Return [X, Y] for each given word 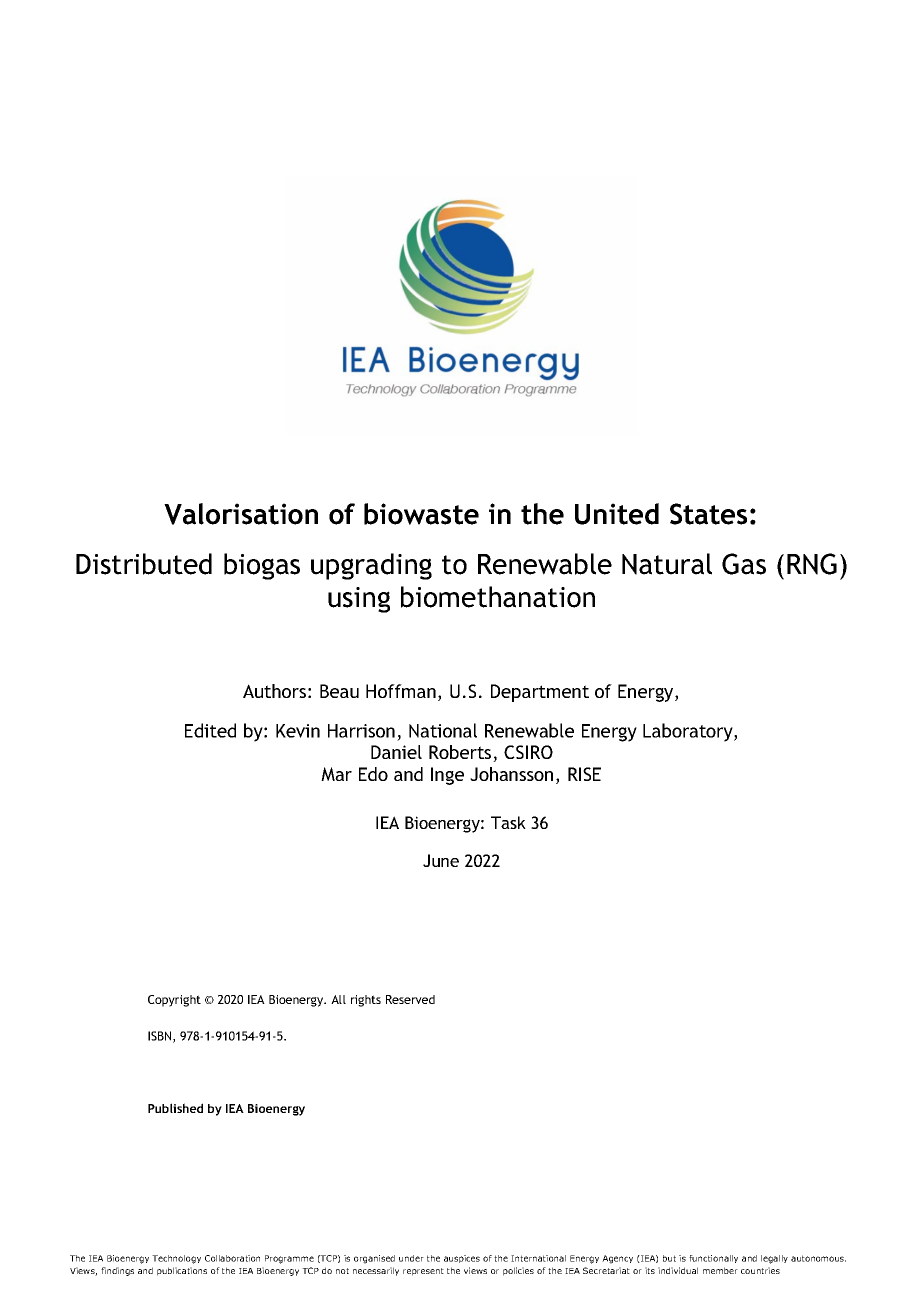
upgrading [371, 566]
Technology [176, 1259]
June [441, 860]
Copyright [174, 1001]
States [708, 514]
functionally [713, 1259]
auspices [462, 1259]
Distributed [144, 564]
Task [508, 822]
